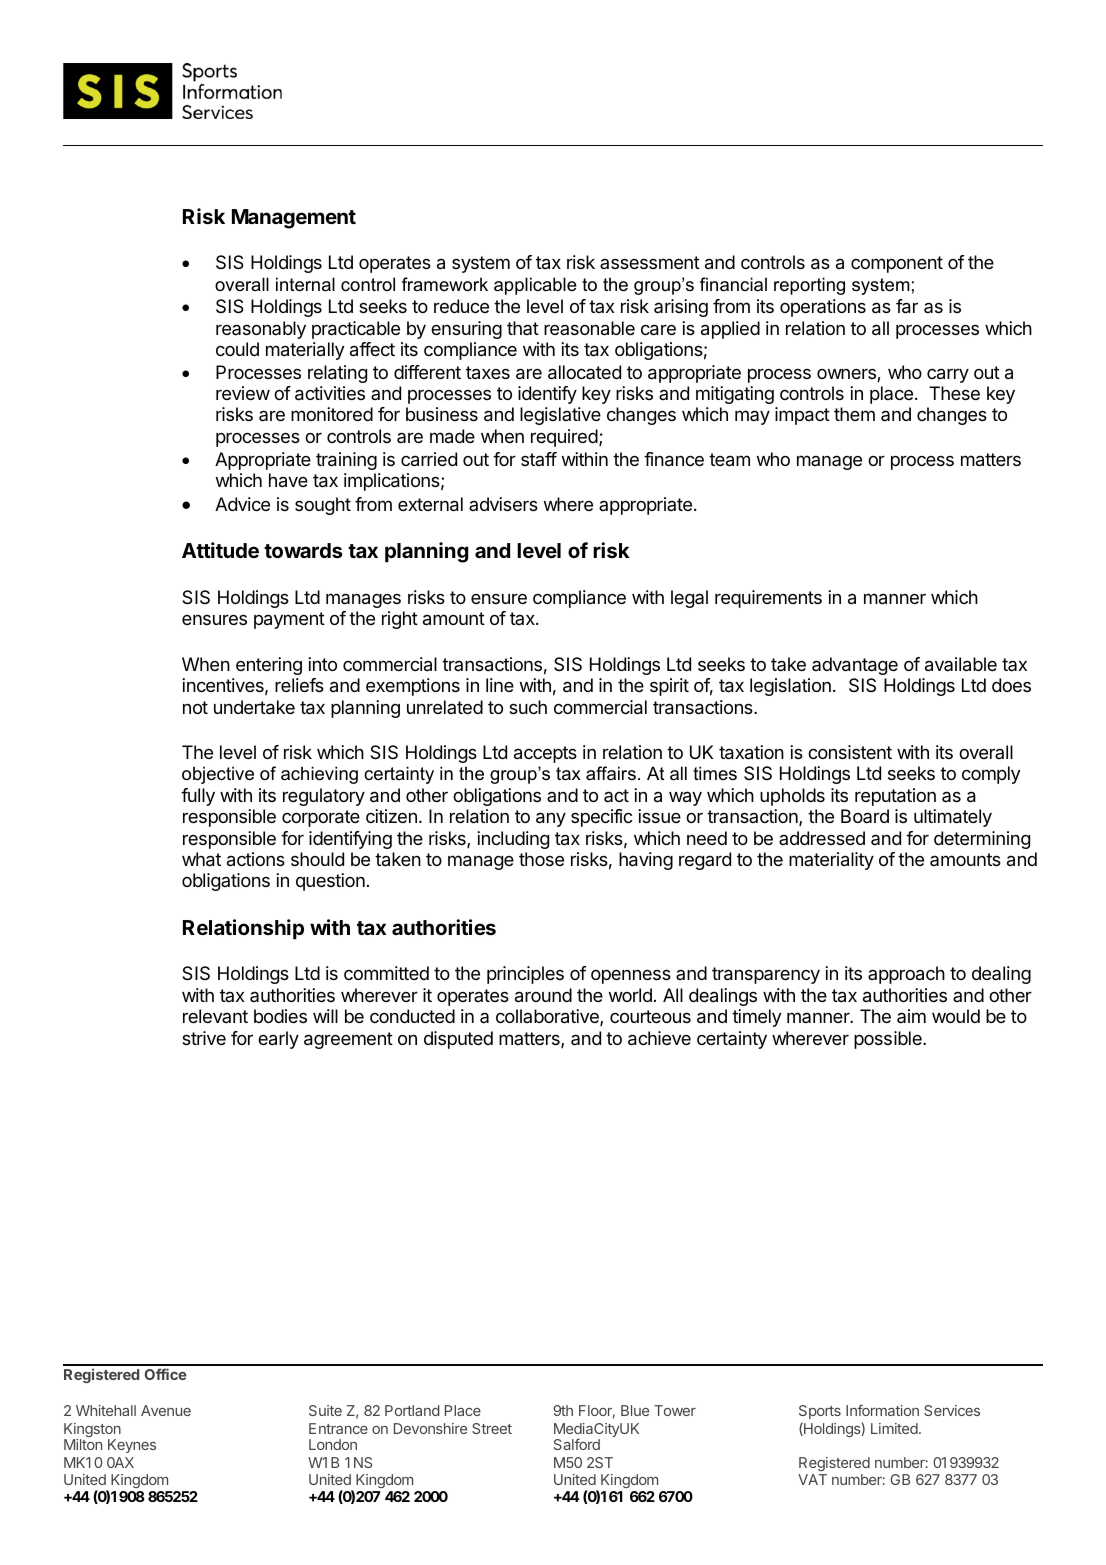 Image resolution: width=1106 pixels, height=1565 pixels. What do you see at coordinates (535, 286) in the screenshot?
I see `applicable` at bounding box center [535, 286].
